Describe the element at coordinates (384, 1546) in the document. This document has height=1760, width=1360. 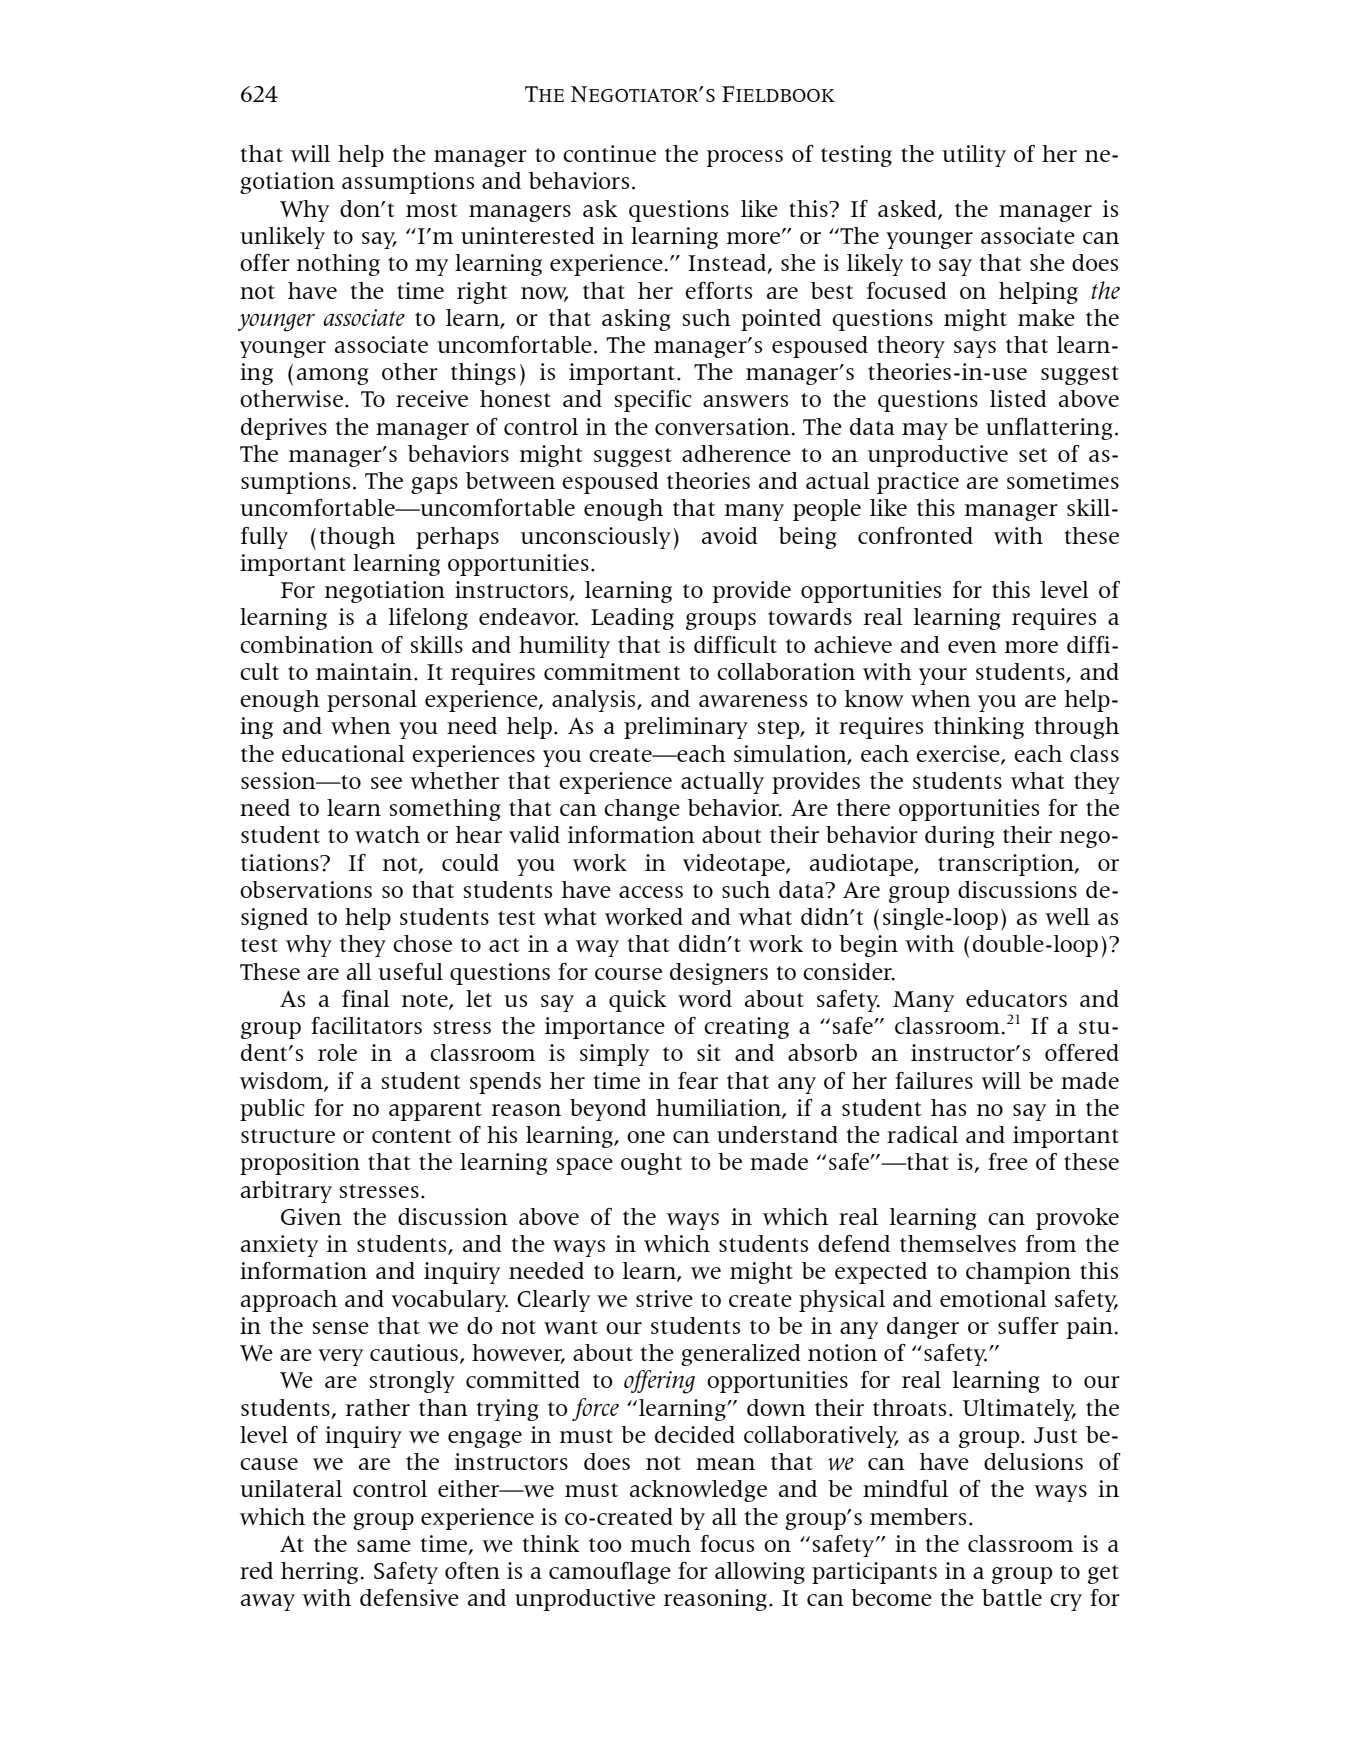
I see `same` at that location.
